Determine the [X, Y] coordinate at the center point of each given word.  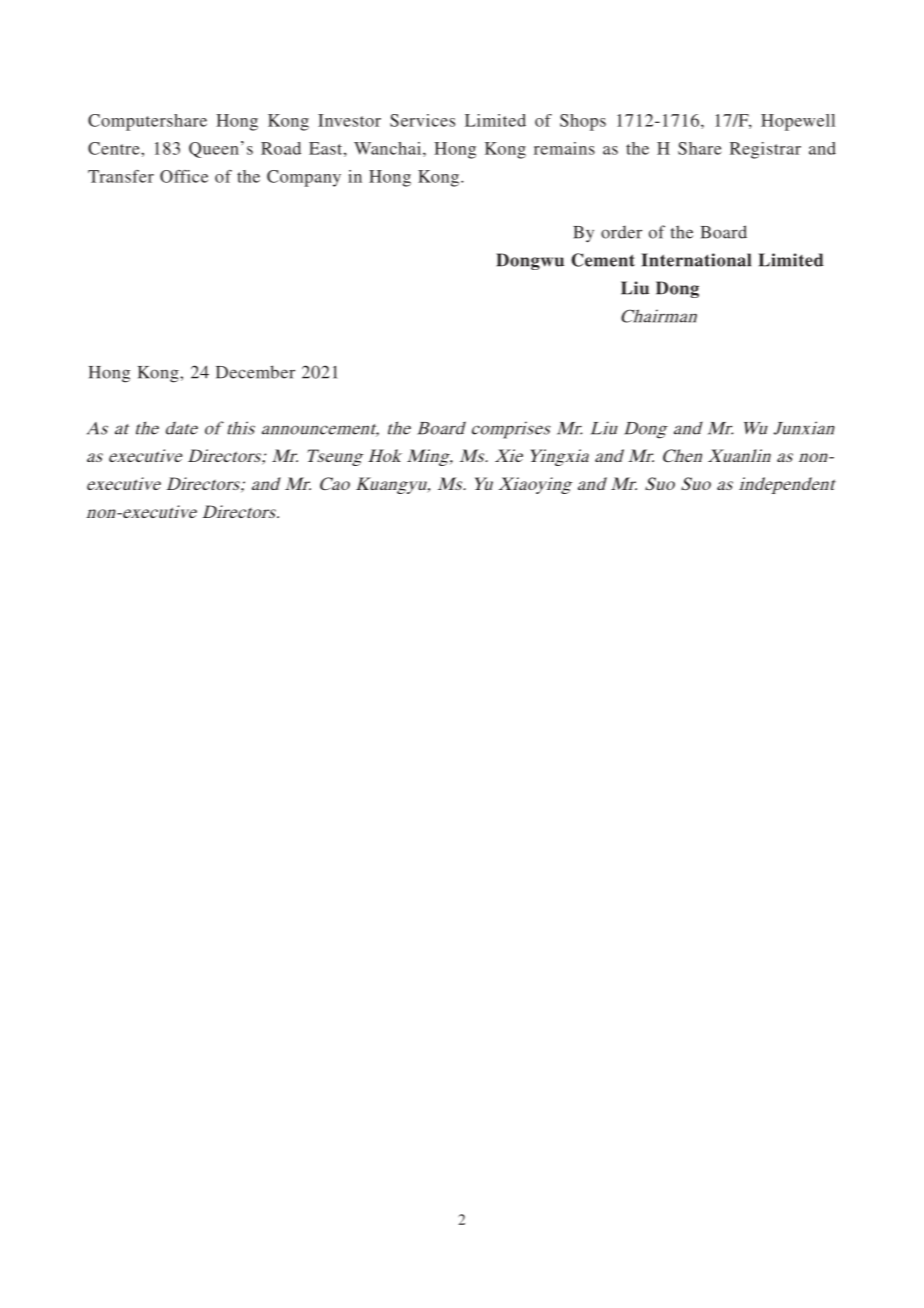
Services [422, 120]
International [696, 260]
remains [564, 148]
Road [281, 148]
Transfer [121, 176]
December [255, 372]
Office [184, 176]
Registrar [765, 150]
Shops [583, 122]
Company [304, 178]
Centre [115, 148]
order [621, 232]
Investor [349, 120]
